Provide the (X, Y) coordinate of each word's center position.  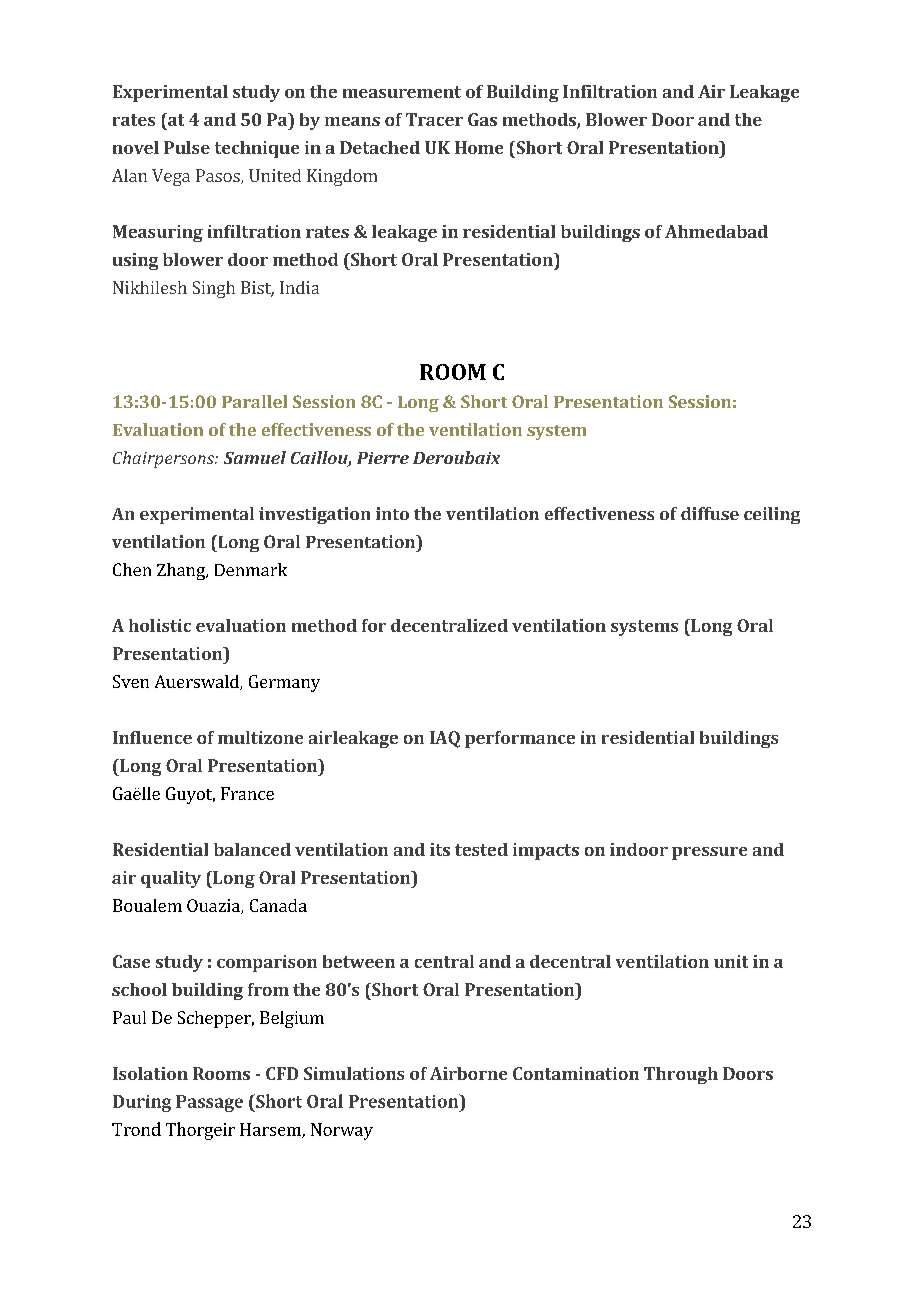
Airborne (468, 1073)
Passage (209, 1103)
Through (681, 1075)
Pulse (187, 147)
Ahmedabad (716, 231)
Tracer (434, 119)
